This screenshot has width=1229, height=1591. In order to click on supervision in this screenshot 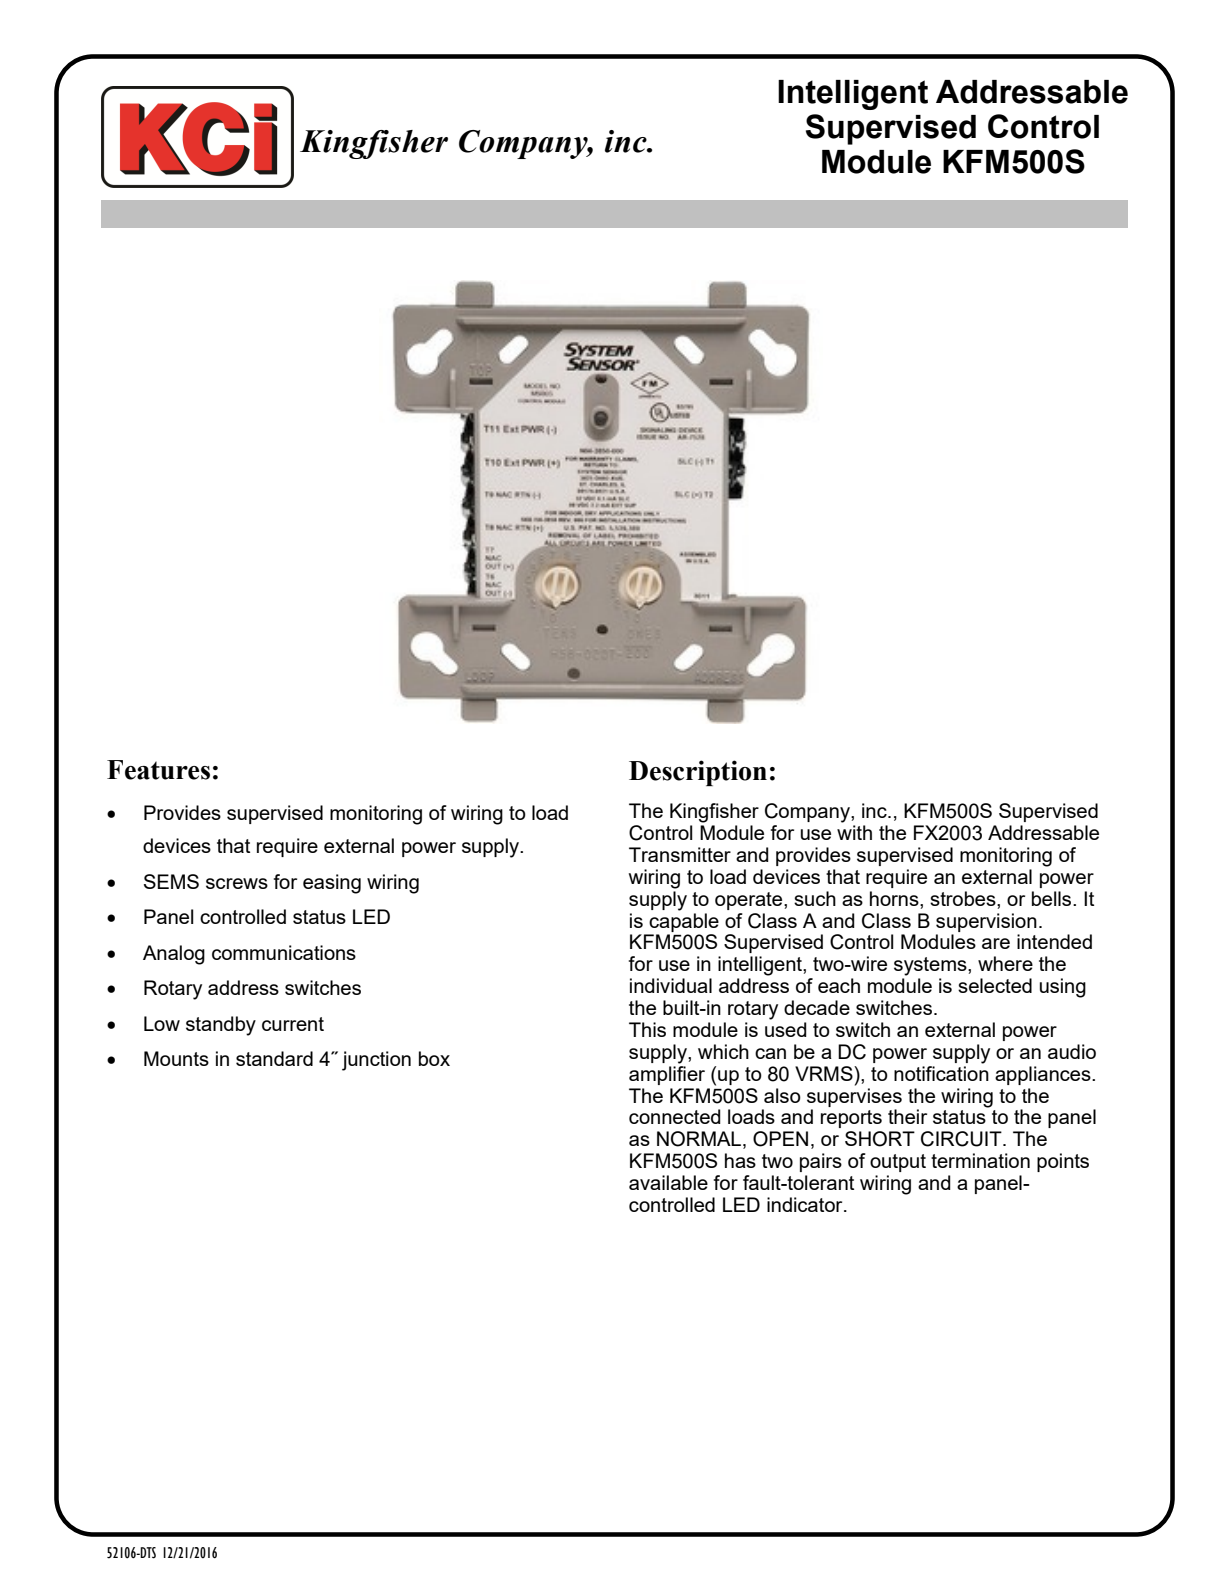, I will do `click(986, 922)`.
